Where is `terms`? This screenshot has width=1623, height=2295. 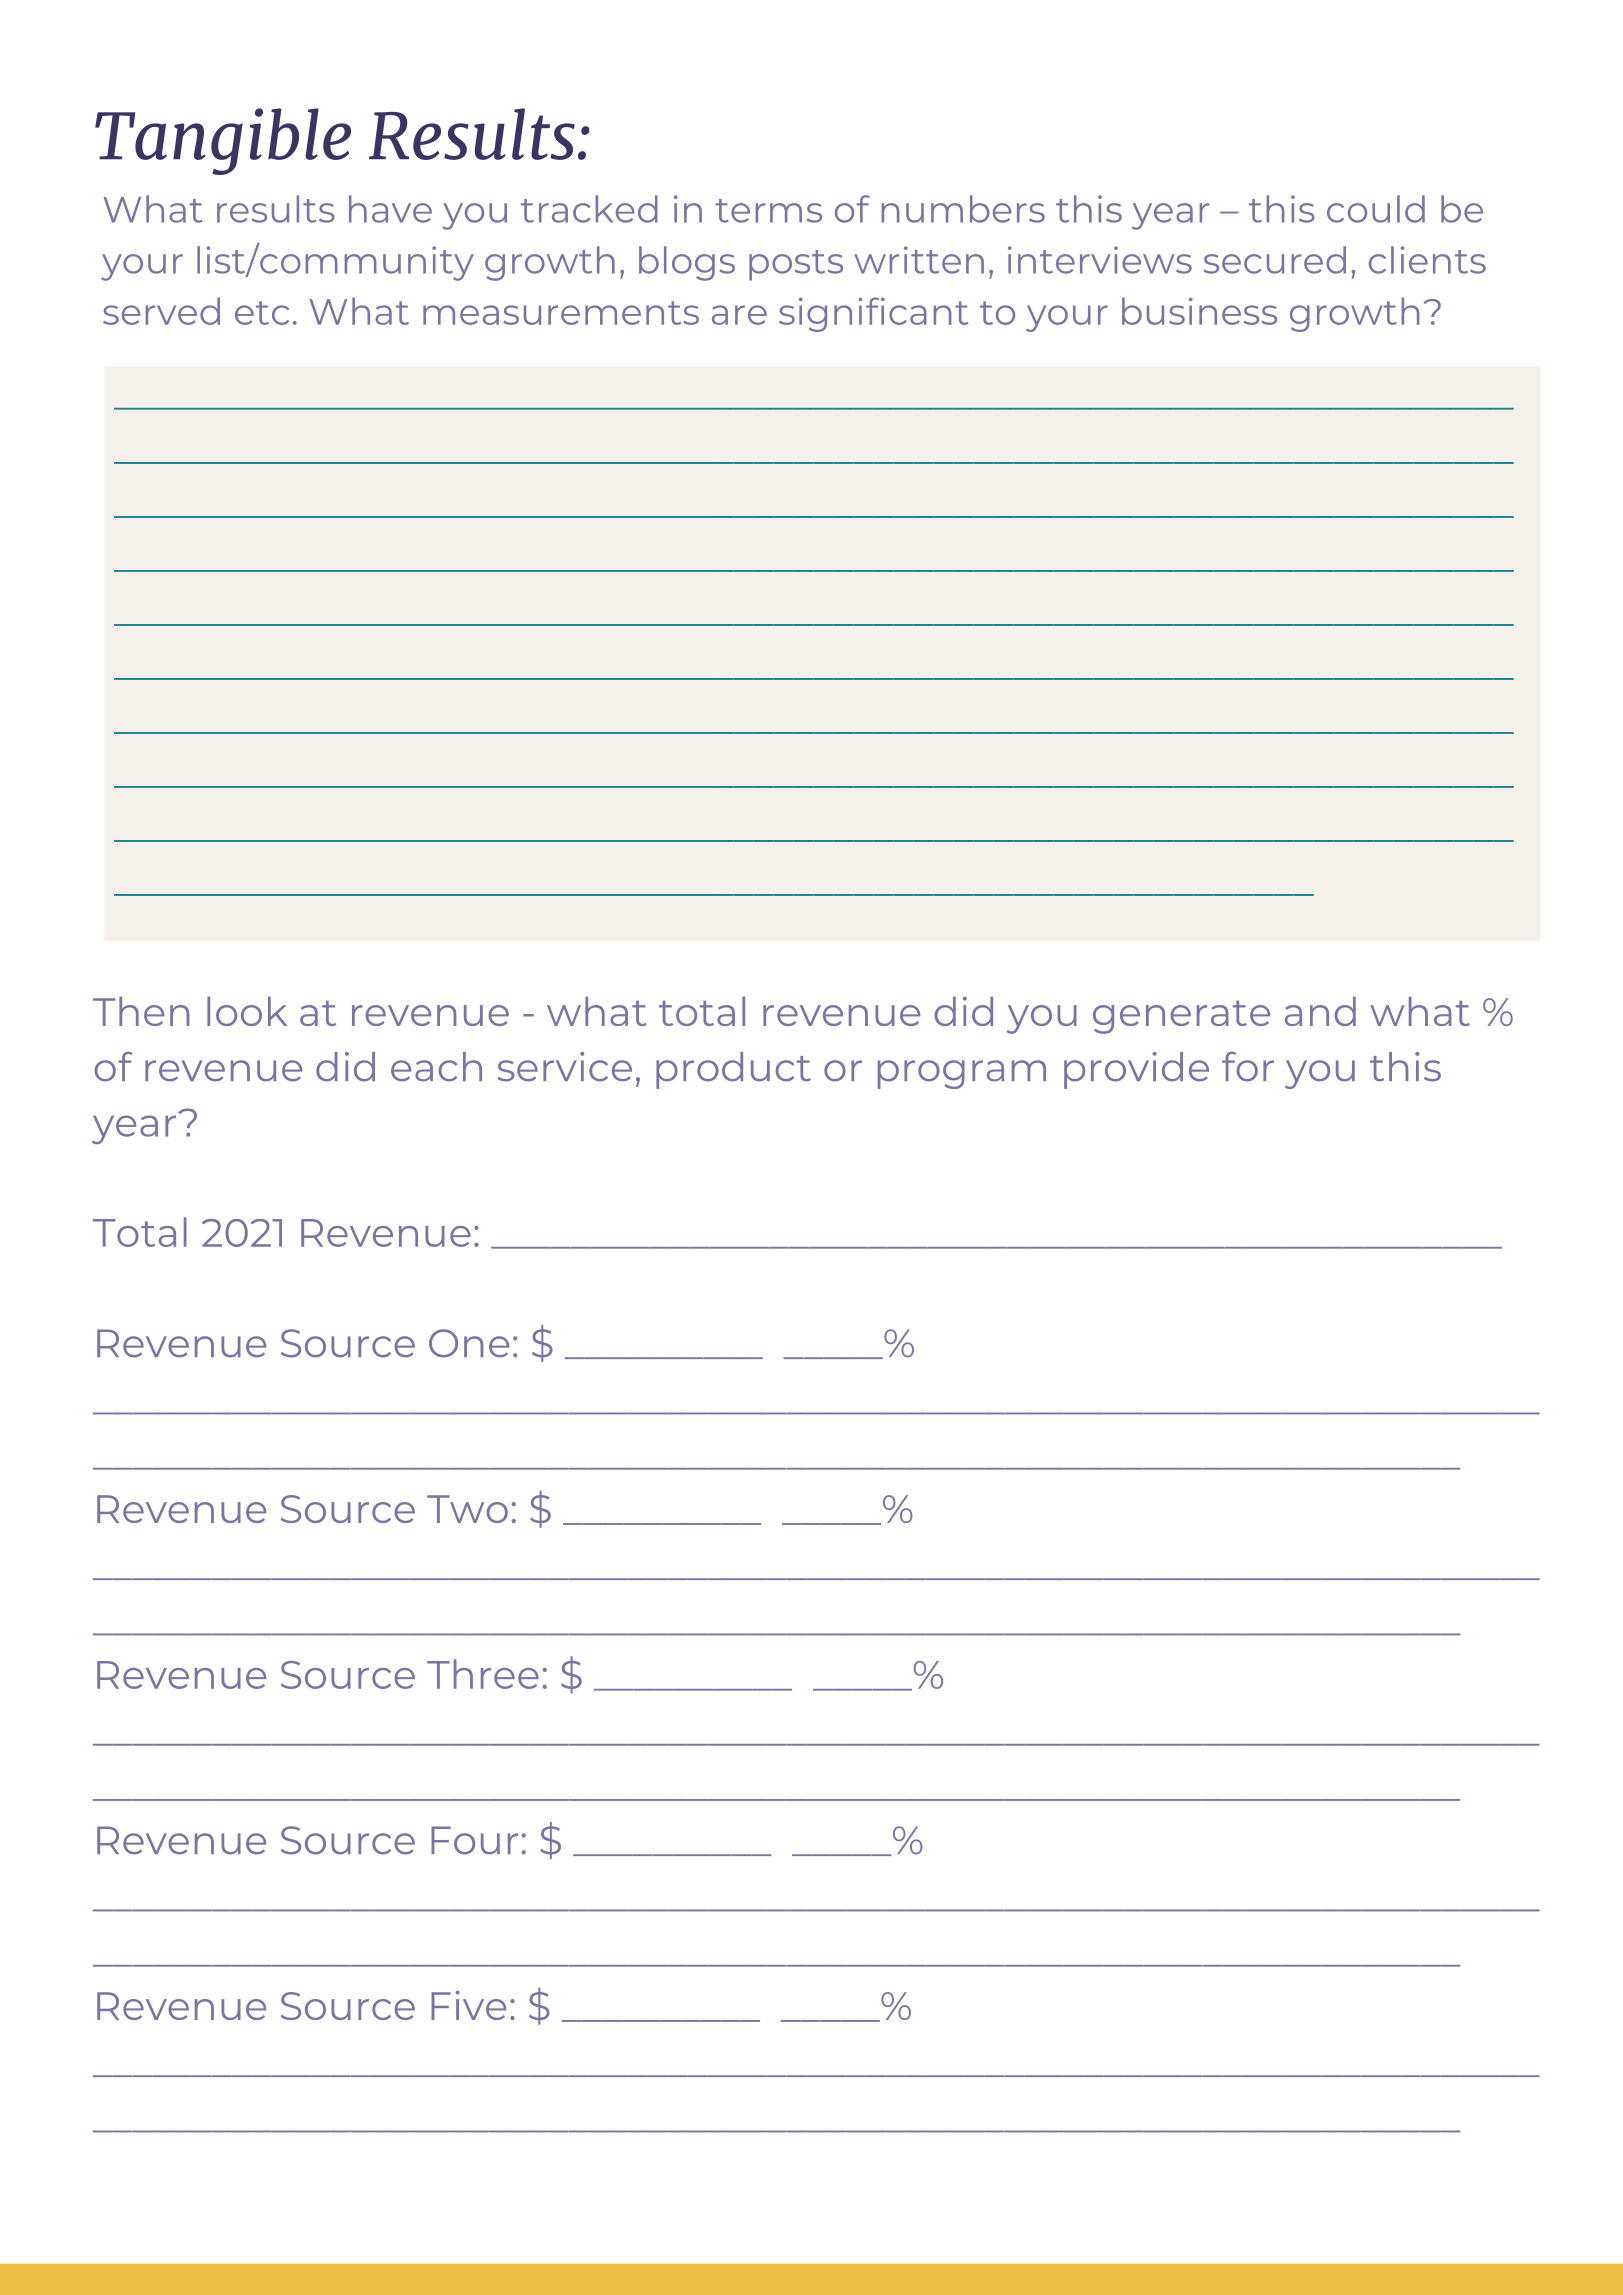
terms is located at coordinates (769, 211).
